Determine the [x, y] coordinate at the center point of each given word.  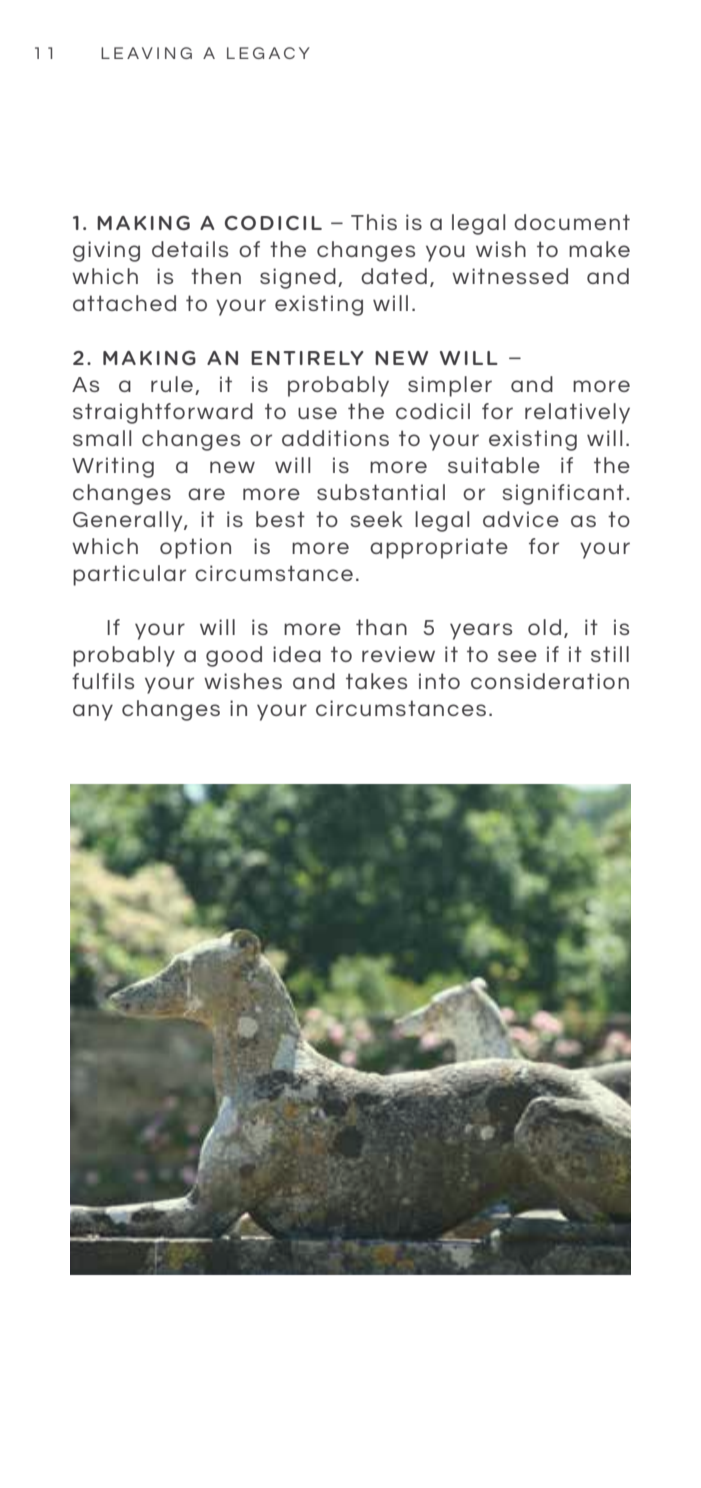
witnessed [510, 276]
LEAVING [146, 53]
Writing [113, 467]
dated [394, 276]
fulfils [103, 681]
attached [124, 303]
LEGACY [268, 53]
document [572, 222]
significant [563, 494]
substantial [381, 492]
